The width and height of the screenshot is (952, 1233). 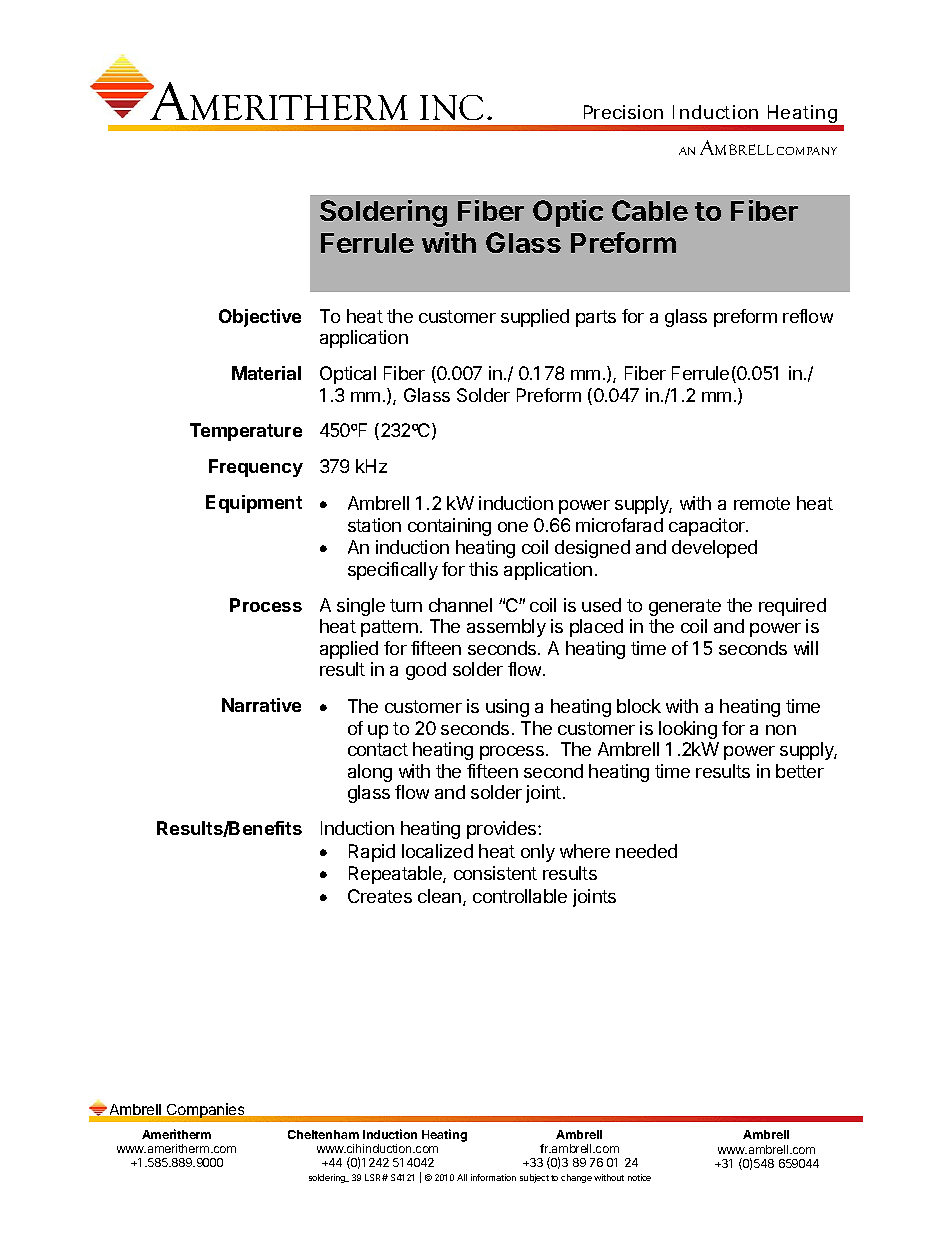 What do you see at coordinates (762, 503) in the screenshot?
I see `remote` at bounding box center [762, 503].
